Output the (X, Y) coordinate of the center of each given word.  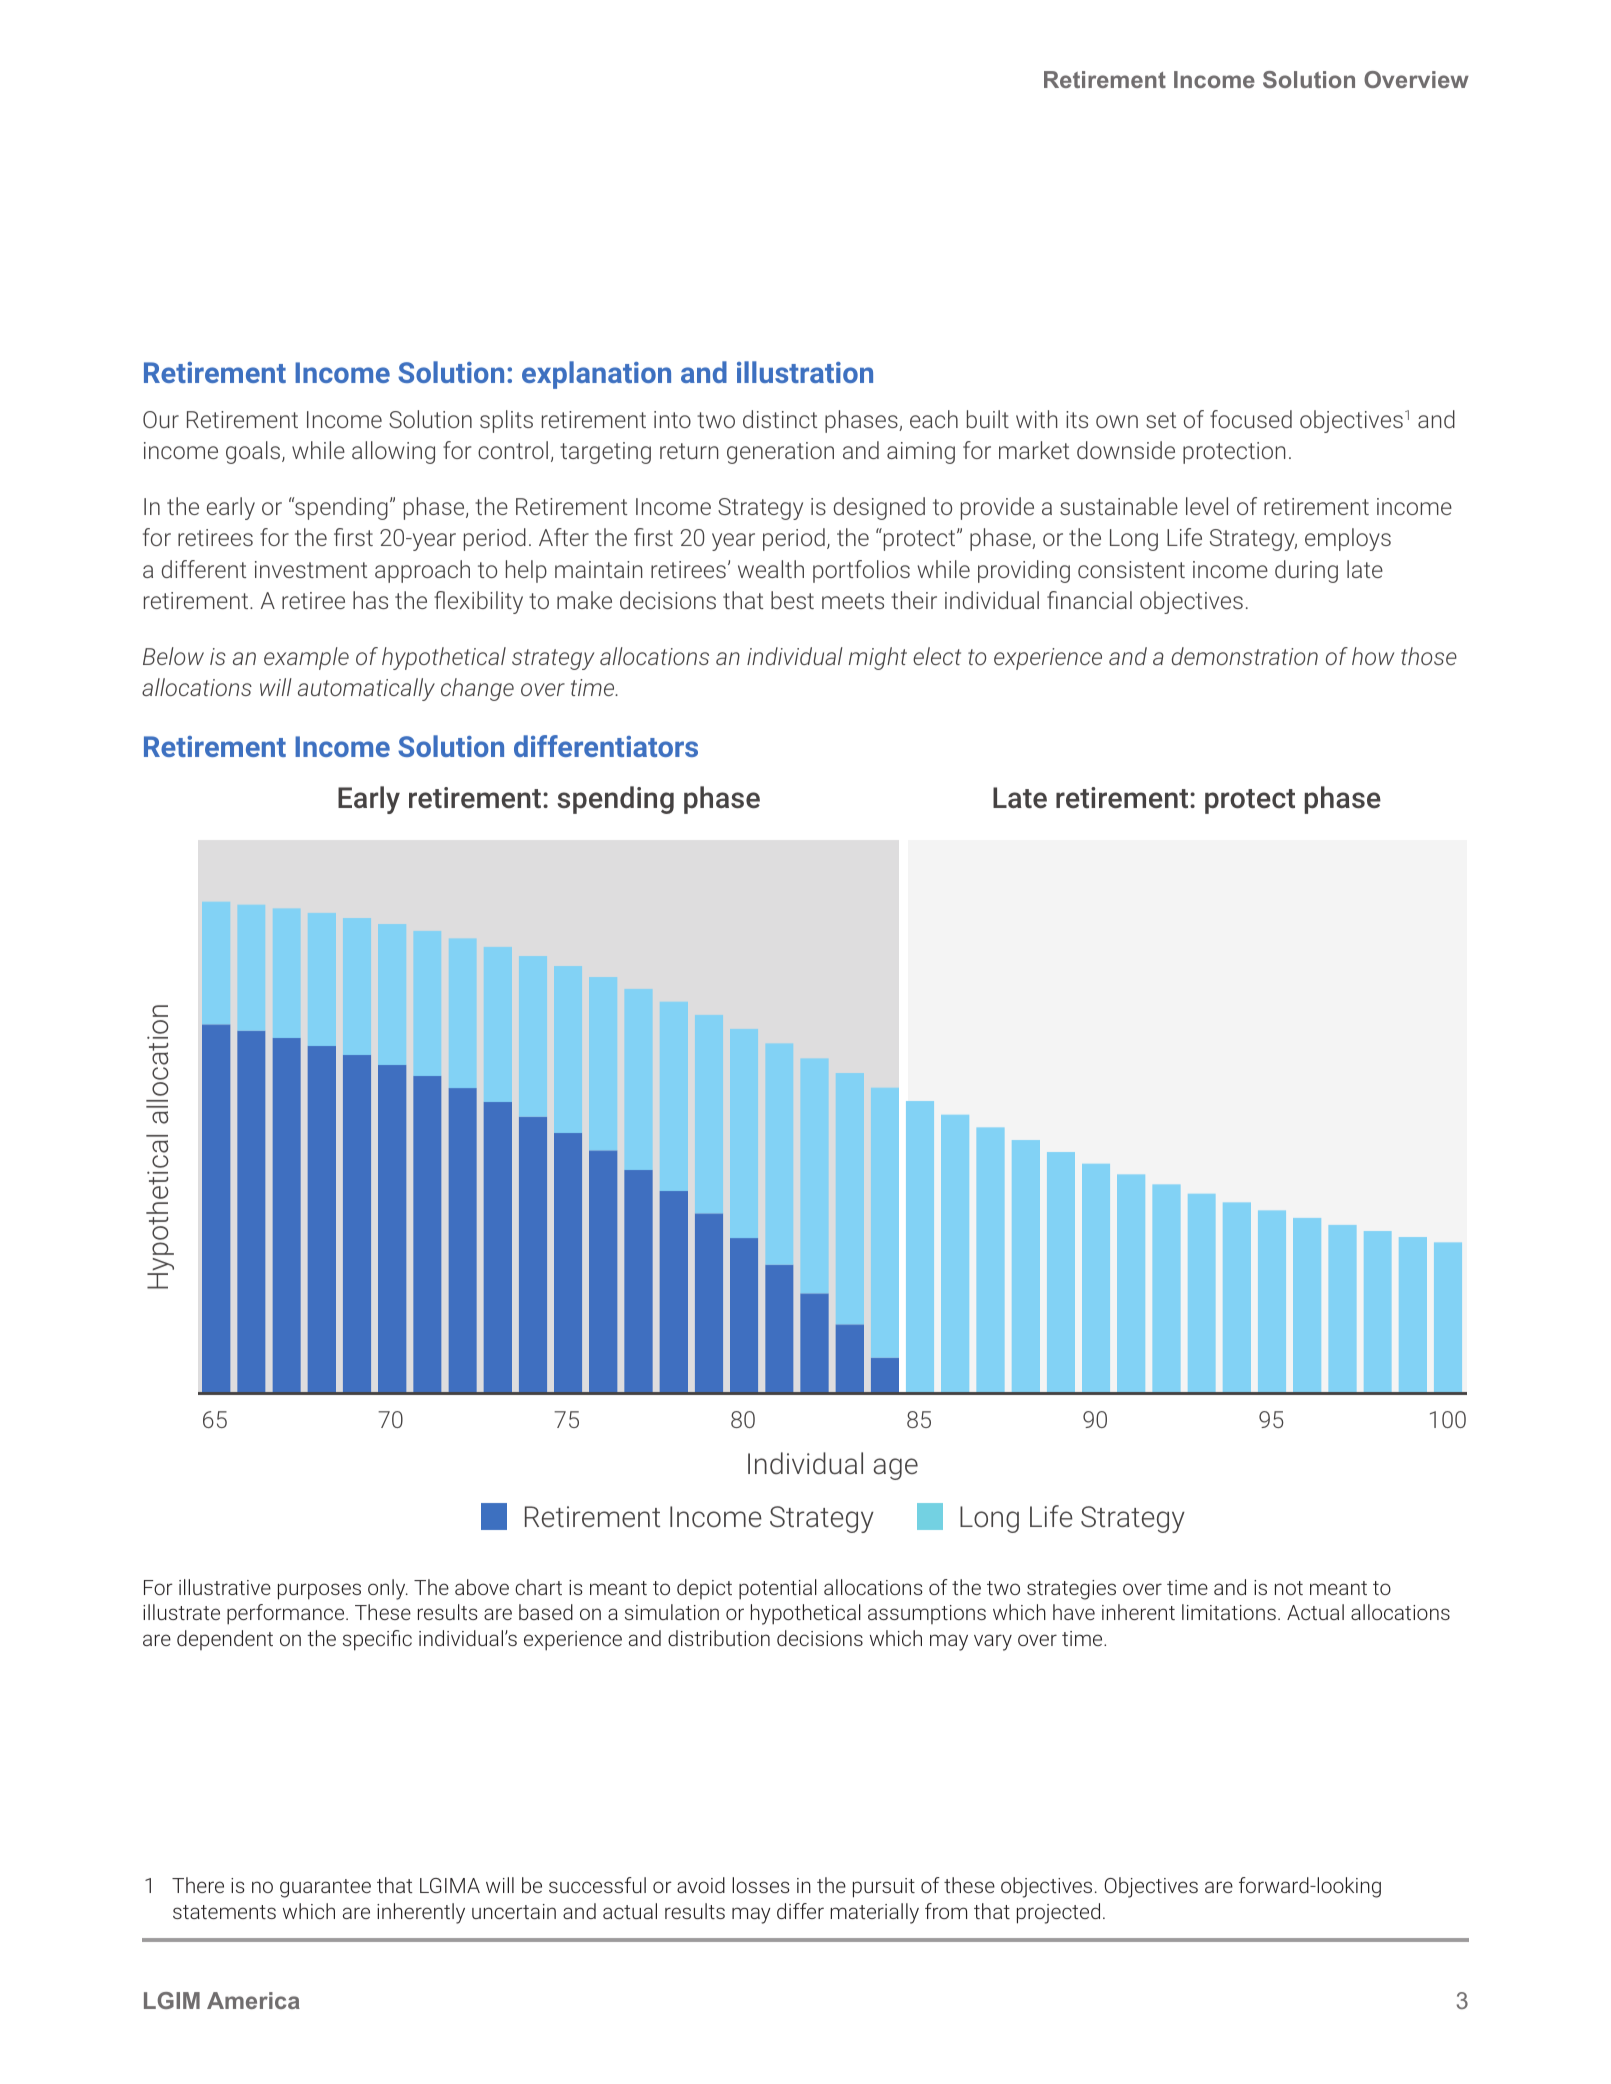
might (878, 658)
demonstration (1245, 656)
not (1289, 1588)
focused (1251, 419)
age (896, 1469)
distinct (780, 419)
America (253, 2000)
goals (253, 452)
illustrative (225, 1587)
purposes (319, 1591)
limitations (1229, 1612)
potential (778, 1589)
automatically (366, 689)
